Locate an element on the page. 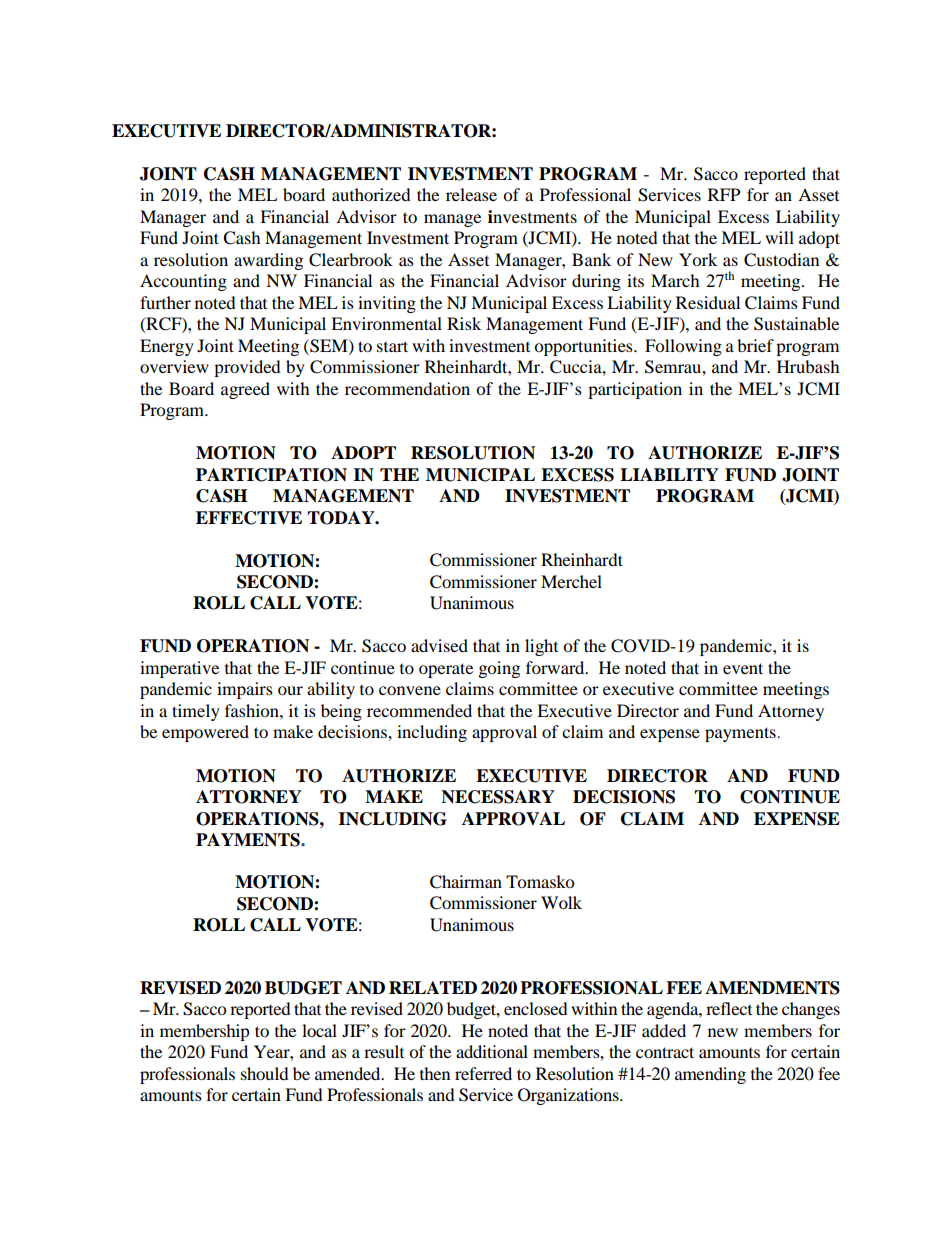 The height and width of the image is (1233, 952). amending is located at coordinates (710, 1075).
